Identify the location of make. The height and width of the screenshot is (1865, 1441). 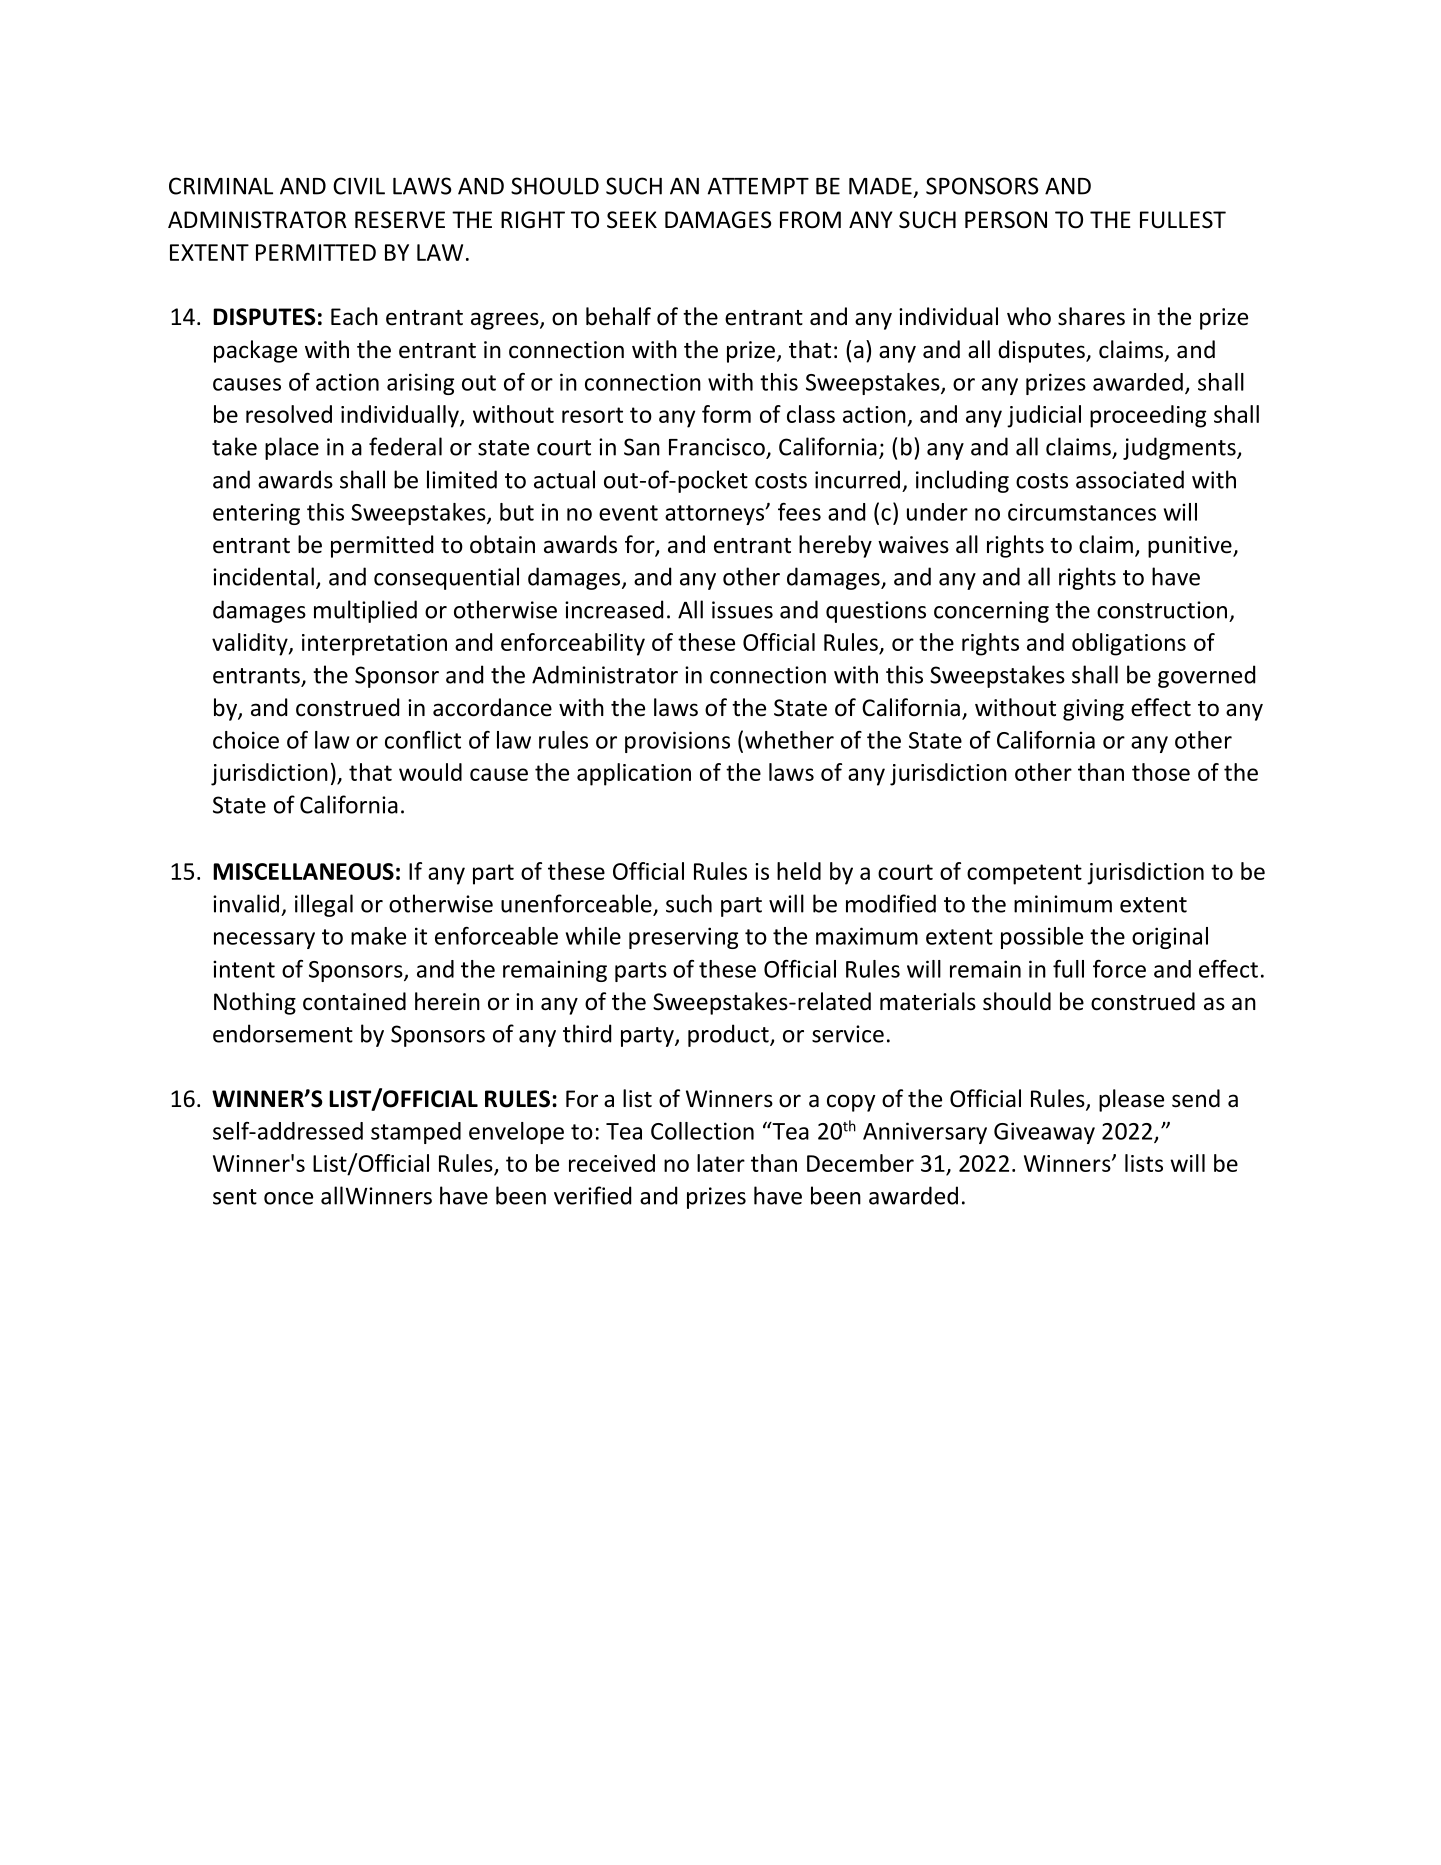
(378, 936).
